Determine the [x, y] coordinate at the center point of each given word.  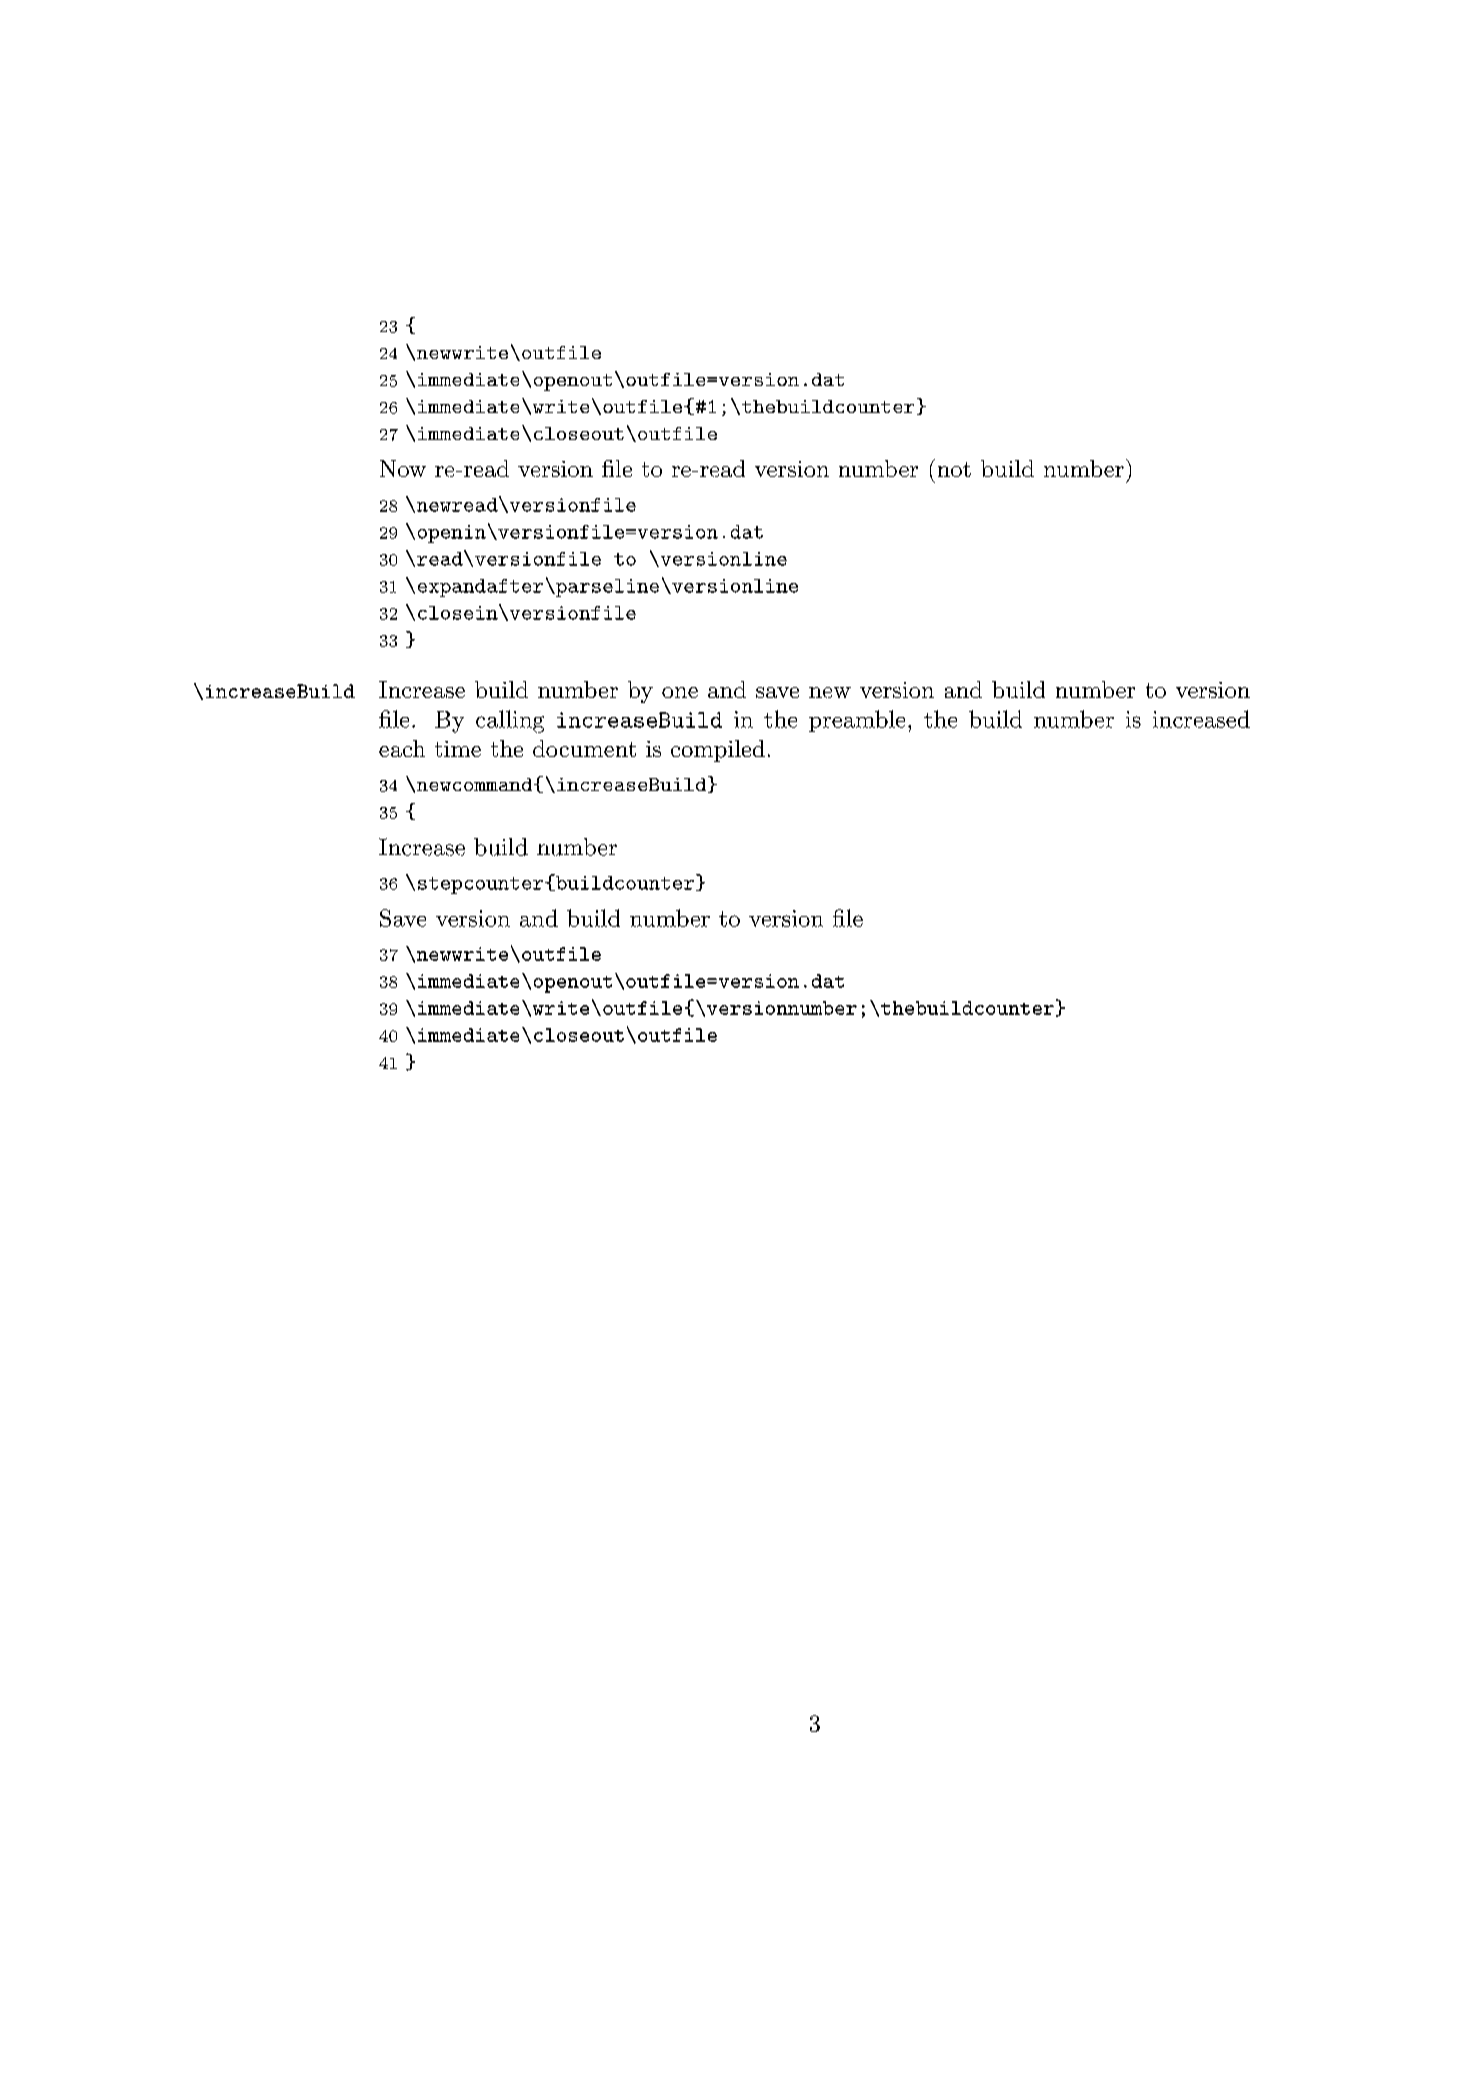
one [680, 692]
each [402, 748]
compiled [718, 751]
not [954, 469]
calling [510, 721]
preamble [857, 721]
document [584, 748]
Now [403, 468]
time [458, 749]
